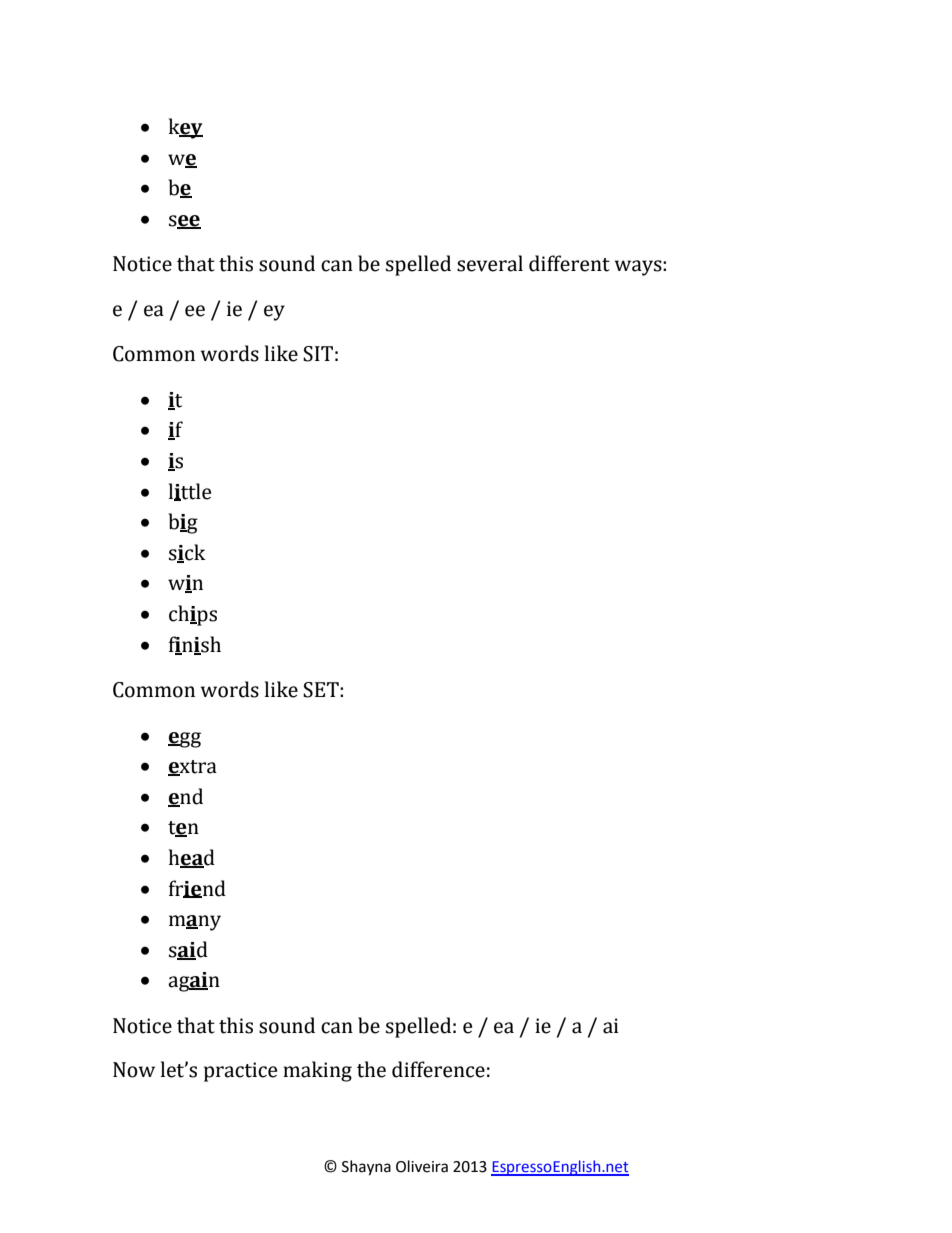 This document has width=952, height=1233. I want to click on key, so click(186, 128).
